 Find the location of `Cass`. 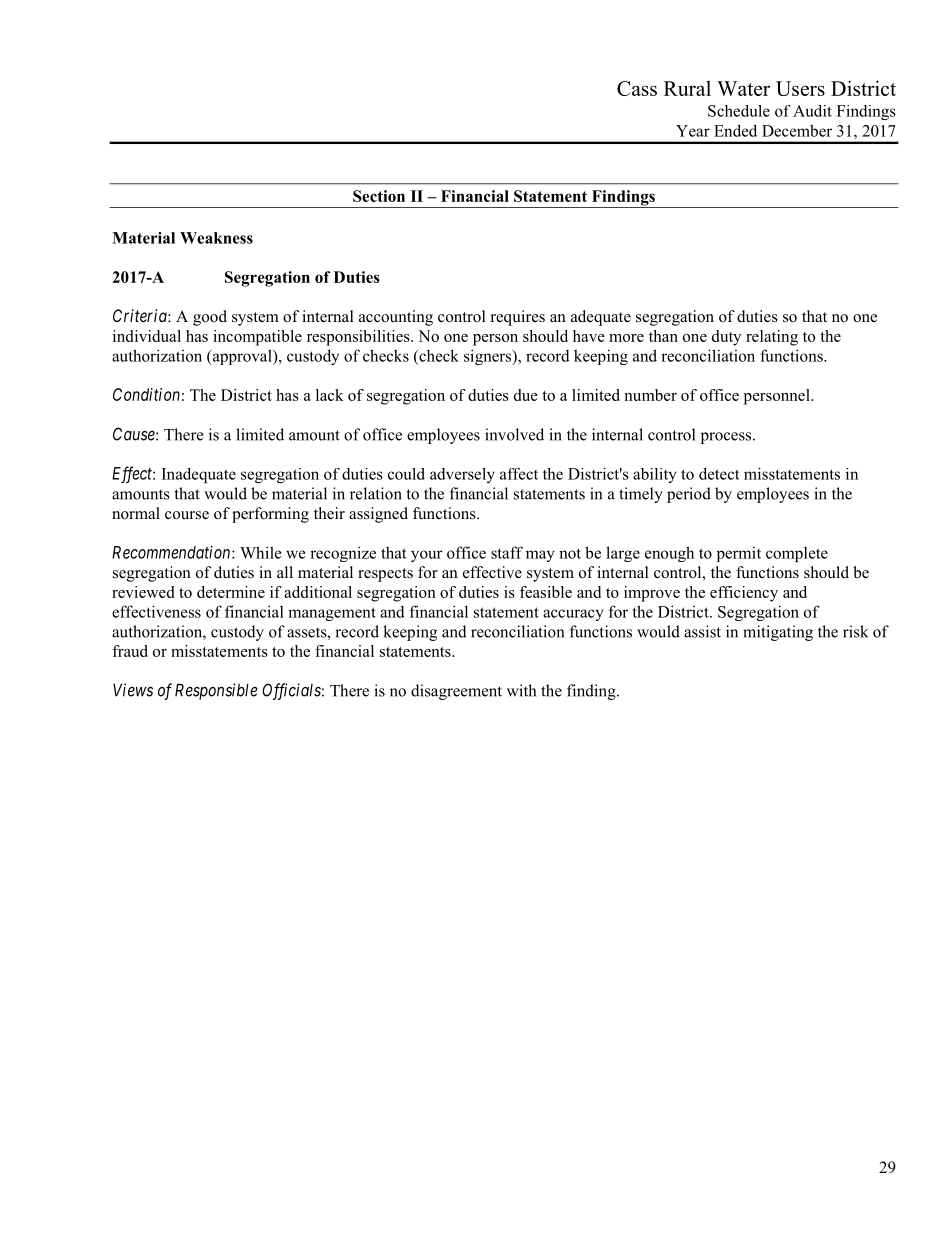

Cass is located at coordinates (637, 88).
